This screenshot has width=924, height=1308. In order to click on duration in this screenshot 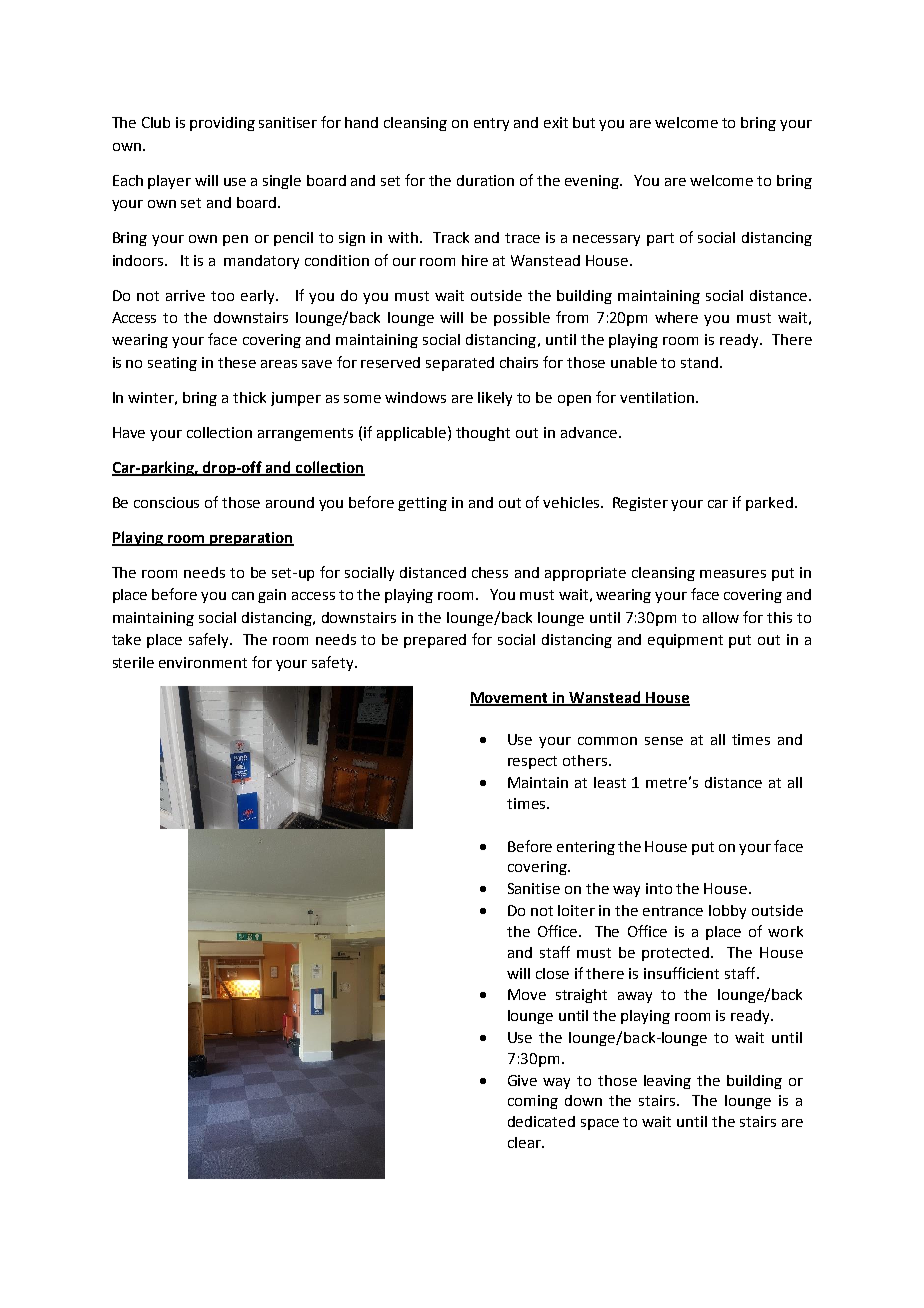, I will do `click(485, 180)`.
